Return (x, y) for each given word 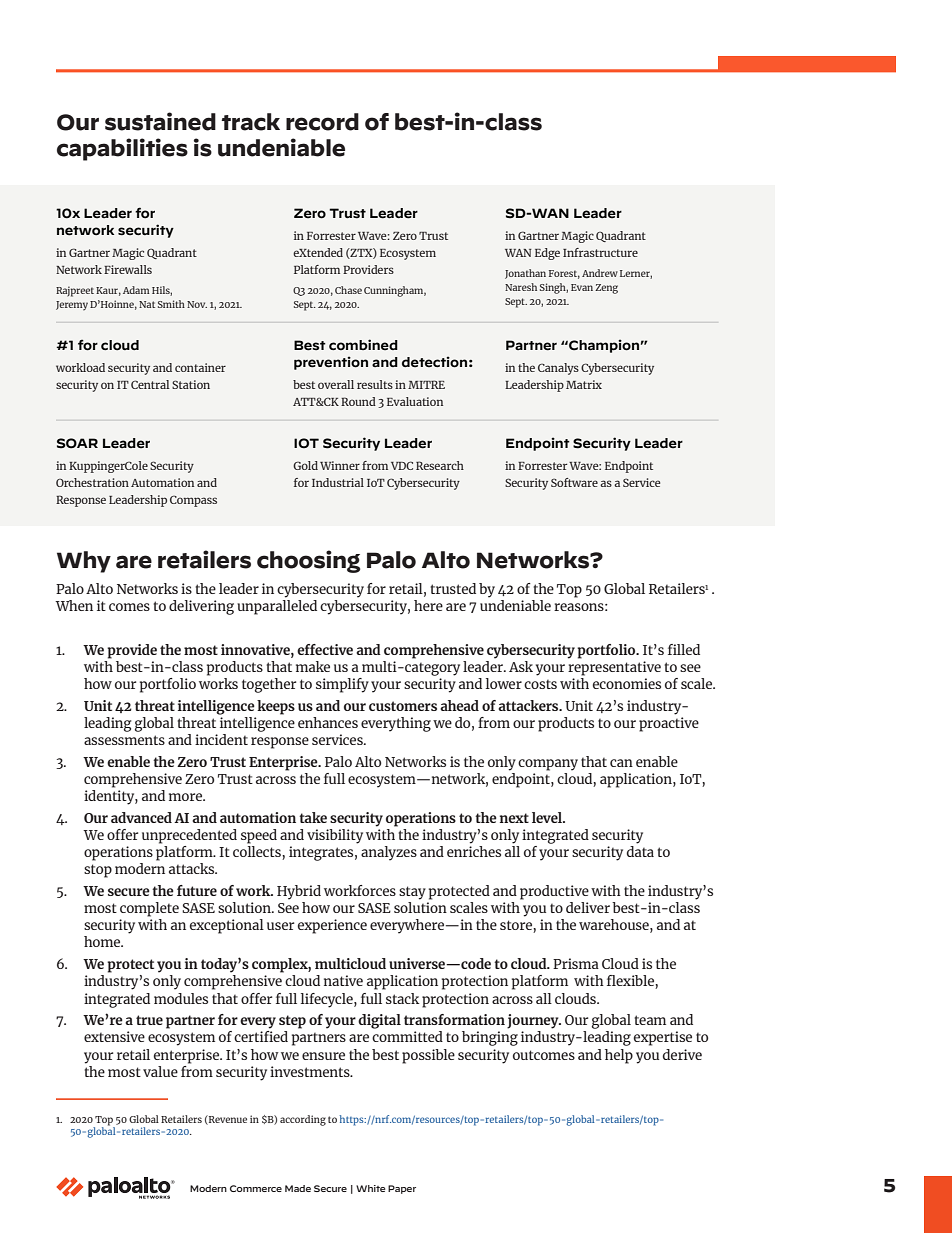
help (619, 1056)
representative (614, 668)
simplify (342, 685)
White (371, 1188)
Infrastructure (600, 252)
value (160, 1071)
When (74, 605)
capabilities (122, 149)
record (322, 122)
